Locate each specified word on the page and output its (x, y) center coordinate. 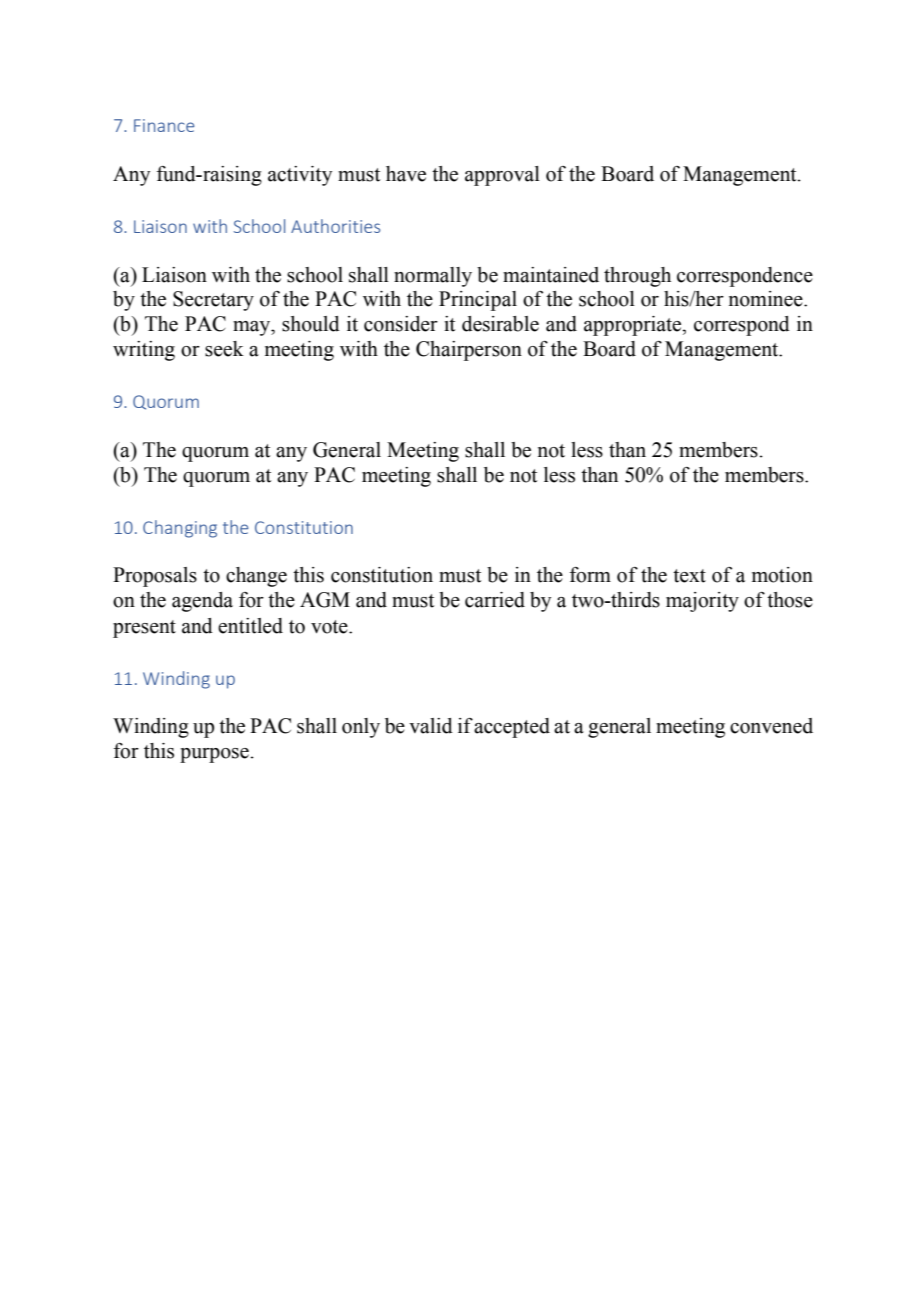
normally (433, 277)
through (637, 277)
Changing (180, 529)
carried (495, 600)
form (590, 575)
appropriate (633, 326)
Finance (164, 125)
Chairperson (469, 351)
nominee (767, 299)
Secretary (213, 301)
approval (502, 176)
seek (224, 349)
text (689, 576)
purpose (215, 755)
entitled (250, 626)
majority (702, 602)
